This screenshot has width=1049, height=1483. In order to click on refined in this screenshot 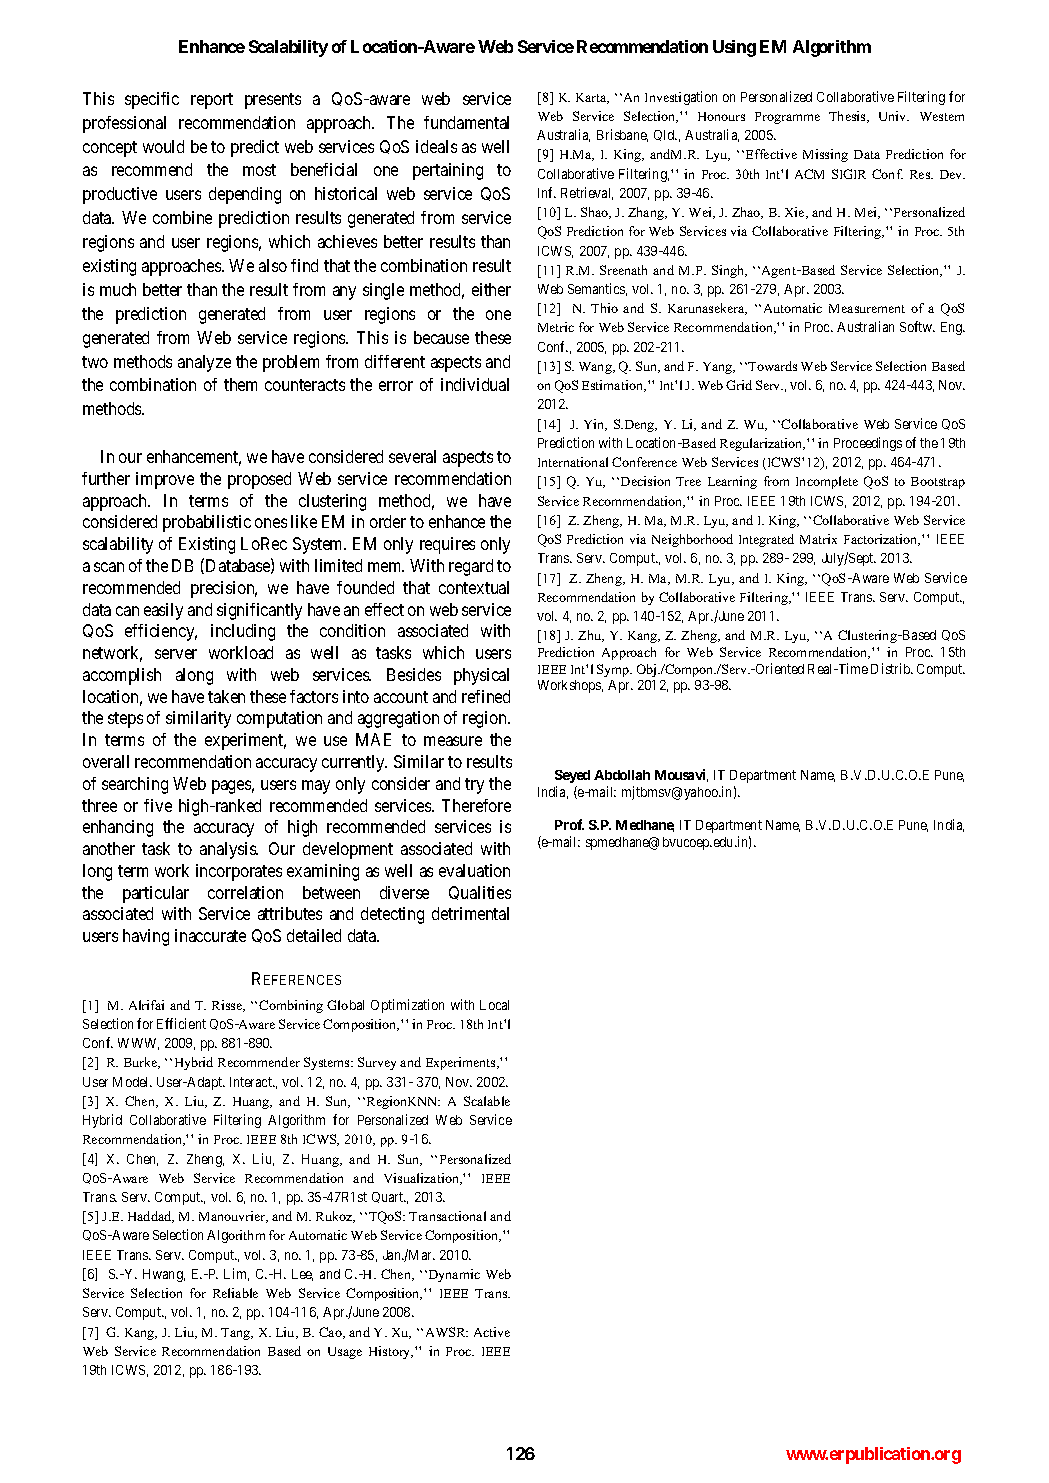, I will do `click(486, 696)`.
